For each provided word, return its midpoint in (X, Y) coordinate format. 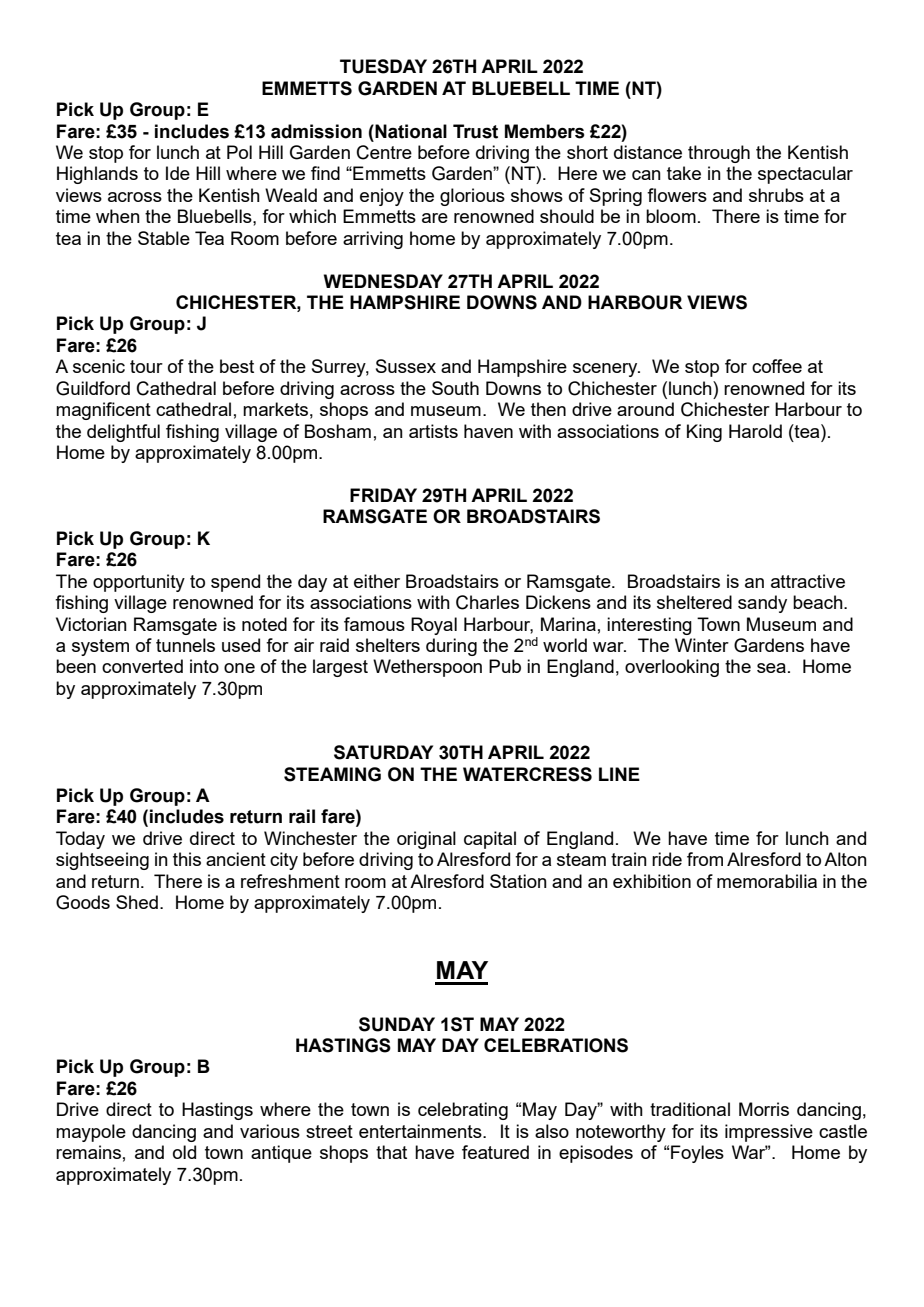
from (705, 859)
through (719, 154)
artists (433, 431)
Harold (755, 431)
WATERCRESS (527, 774)
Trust (475, 131)
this (187, 859)
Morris (764, 1109)
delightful (123, 433)
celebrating (463, 1111)
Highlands (97, 175)
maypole (91, 1133)
